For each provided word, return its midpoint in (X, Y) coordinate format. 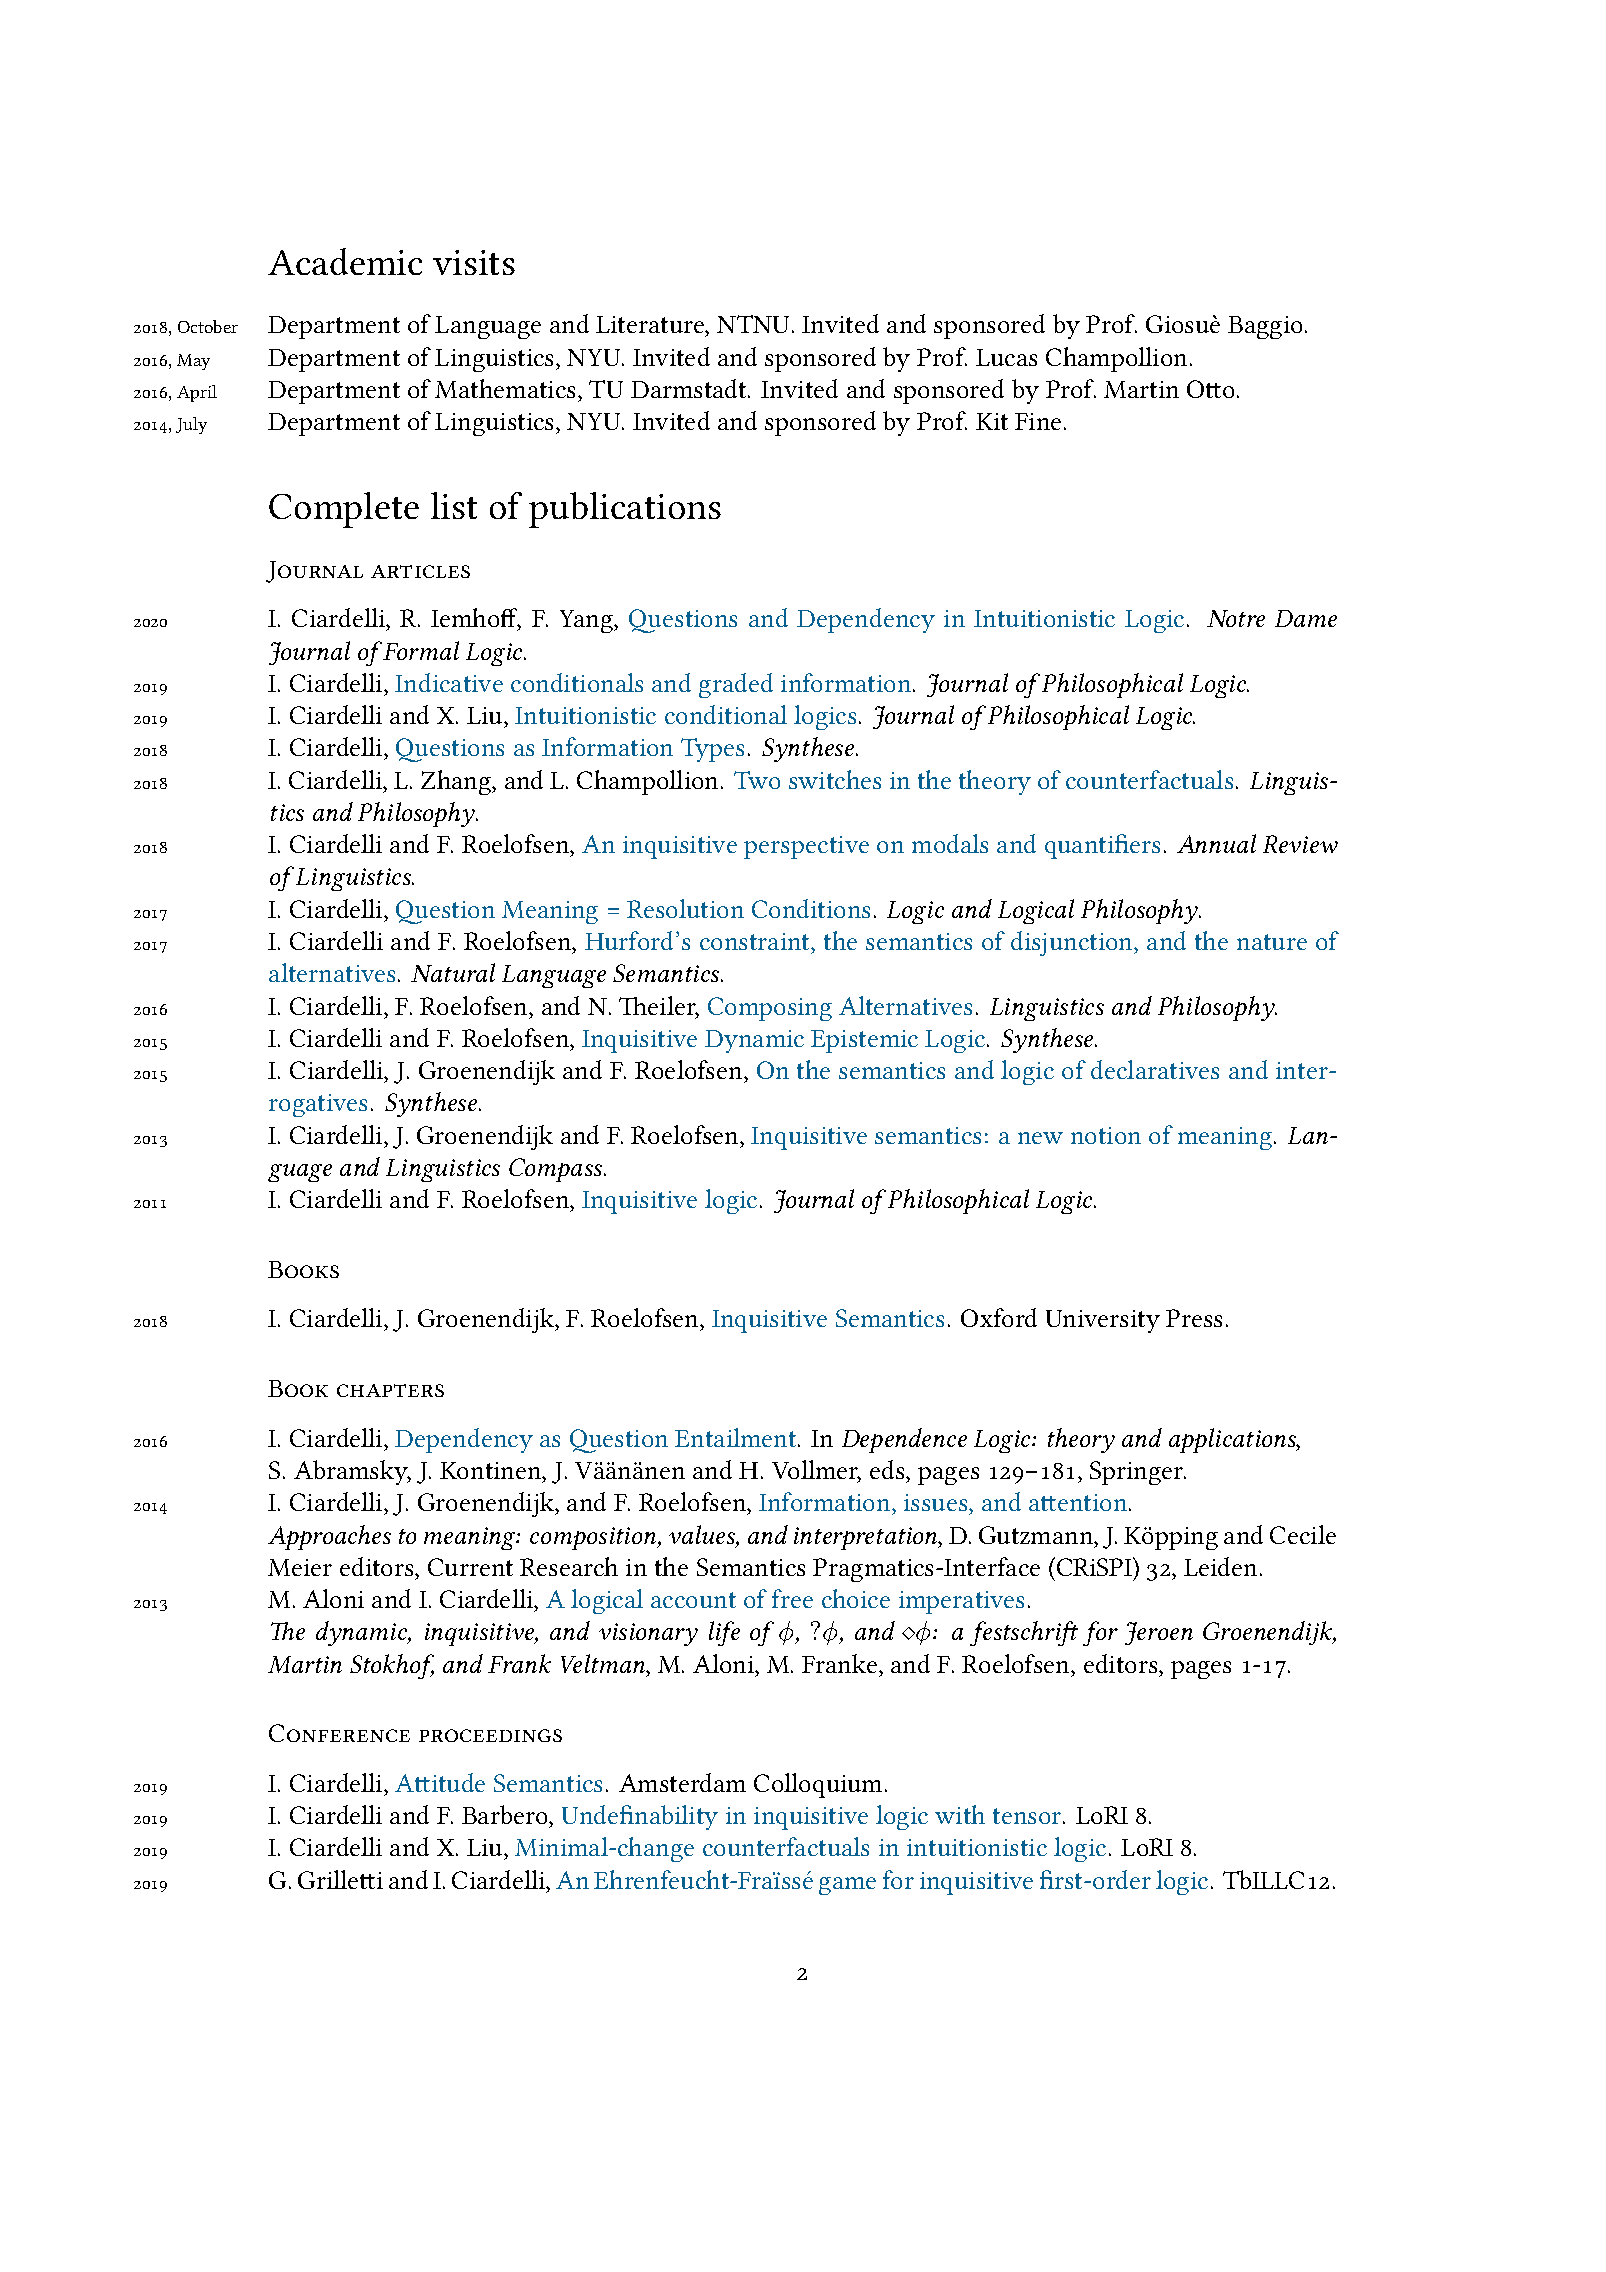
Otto (1210, 389)
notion (1106, 1135)
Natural (453, 972)
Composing (770, 1009)
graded (736, 685)
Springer (1138, 1473)
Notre (1236, 618)
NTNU (755, 324)
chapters (390, 1390)
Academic (345, 261)
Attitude (440, 1782)
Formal (420, 650)
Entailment (737, 1437)
